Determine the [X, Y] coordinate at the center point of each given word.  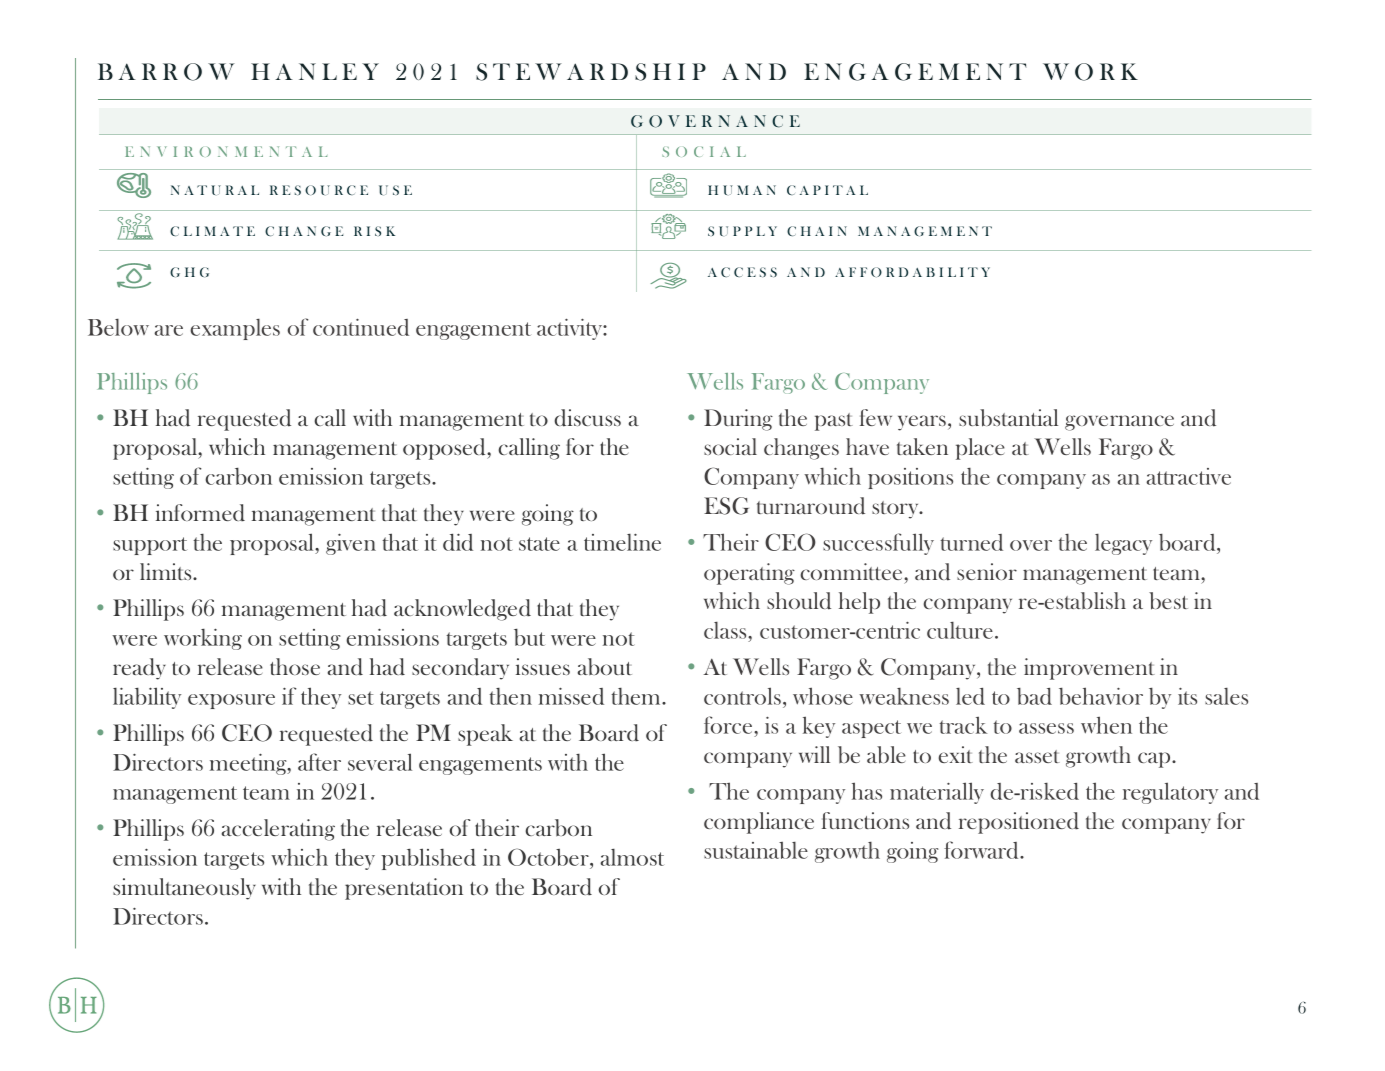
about [605, 667]
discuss [588, 418]
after [319, 762]
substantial [1008, 418]
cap [1155, 760]
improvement [1089, 669]
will [814, 754]
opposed [445, 449]
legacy [1123, 544]
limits [167, 571]
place [980, 449]
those [295, 666]
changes [801, 449]
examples [235, 329]
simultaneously [184, 889]
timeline [622, 542]
